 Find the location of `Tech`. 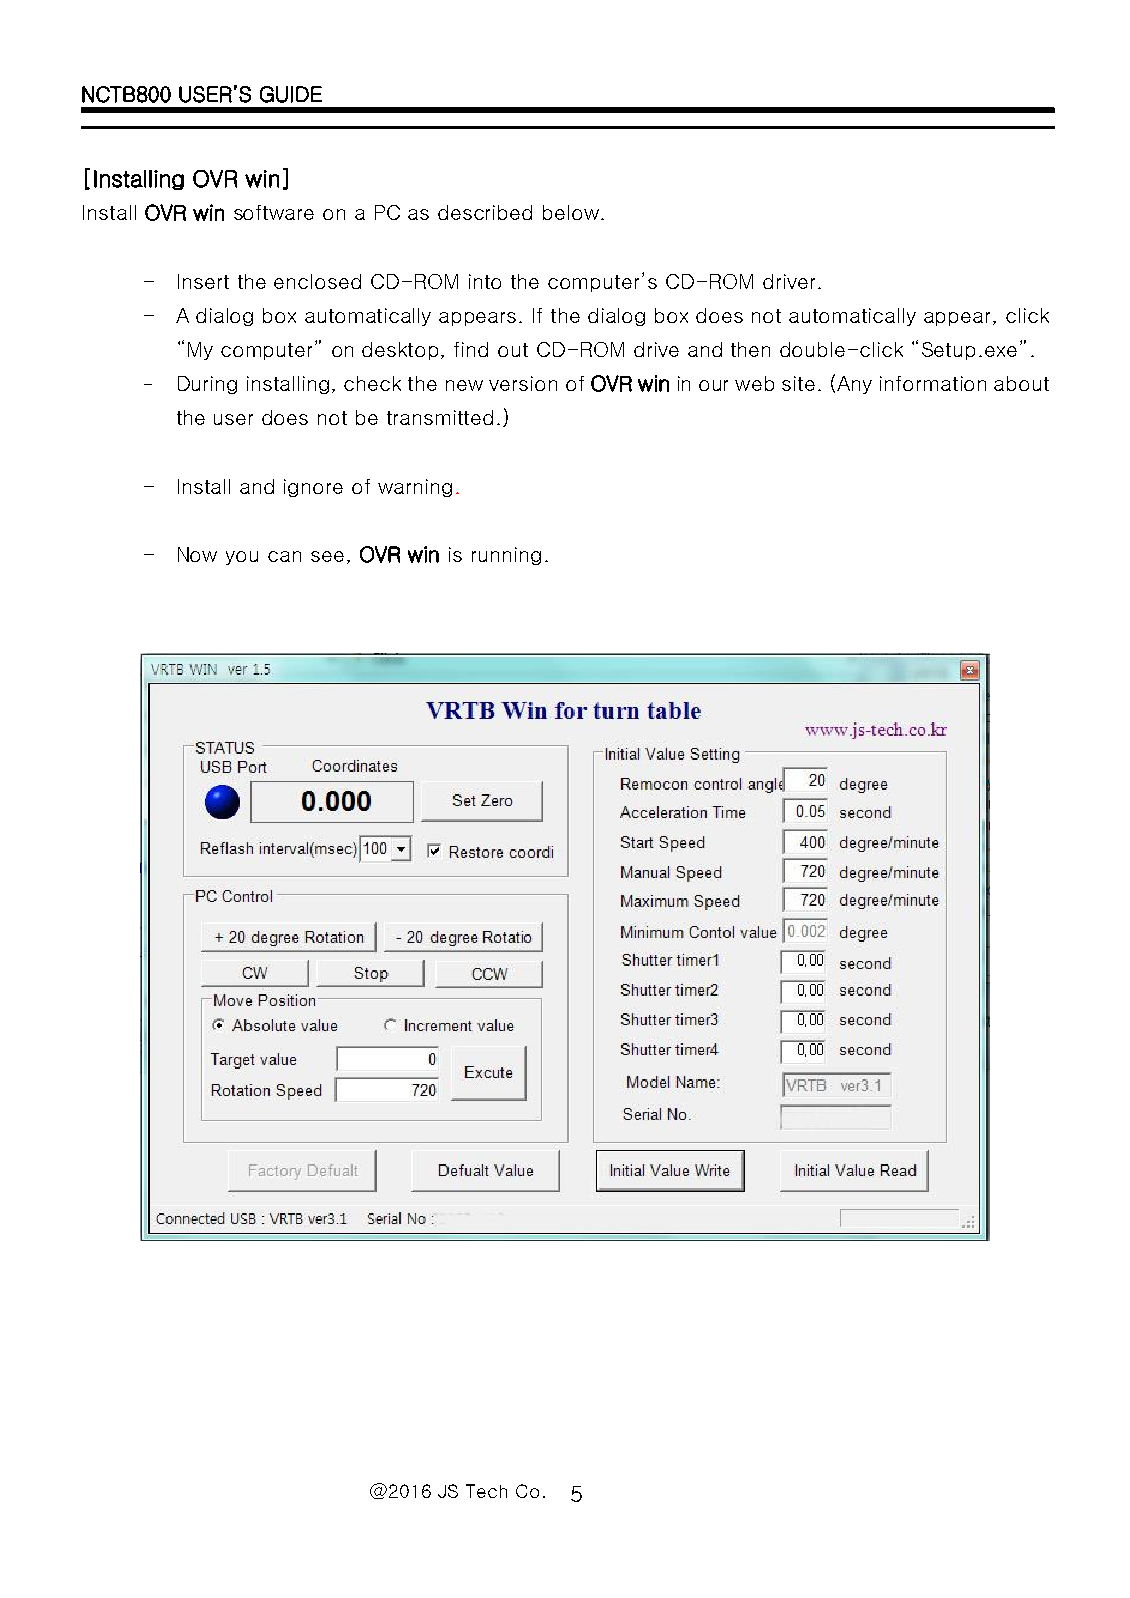

Tech is located at coordinates (486, 1491).
